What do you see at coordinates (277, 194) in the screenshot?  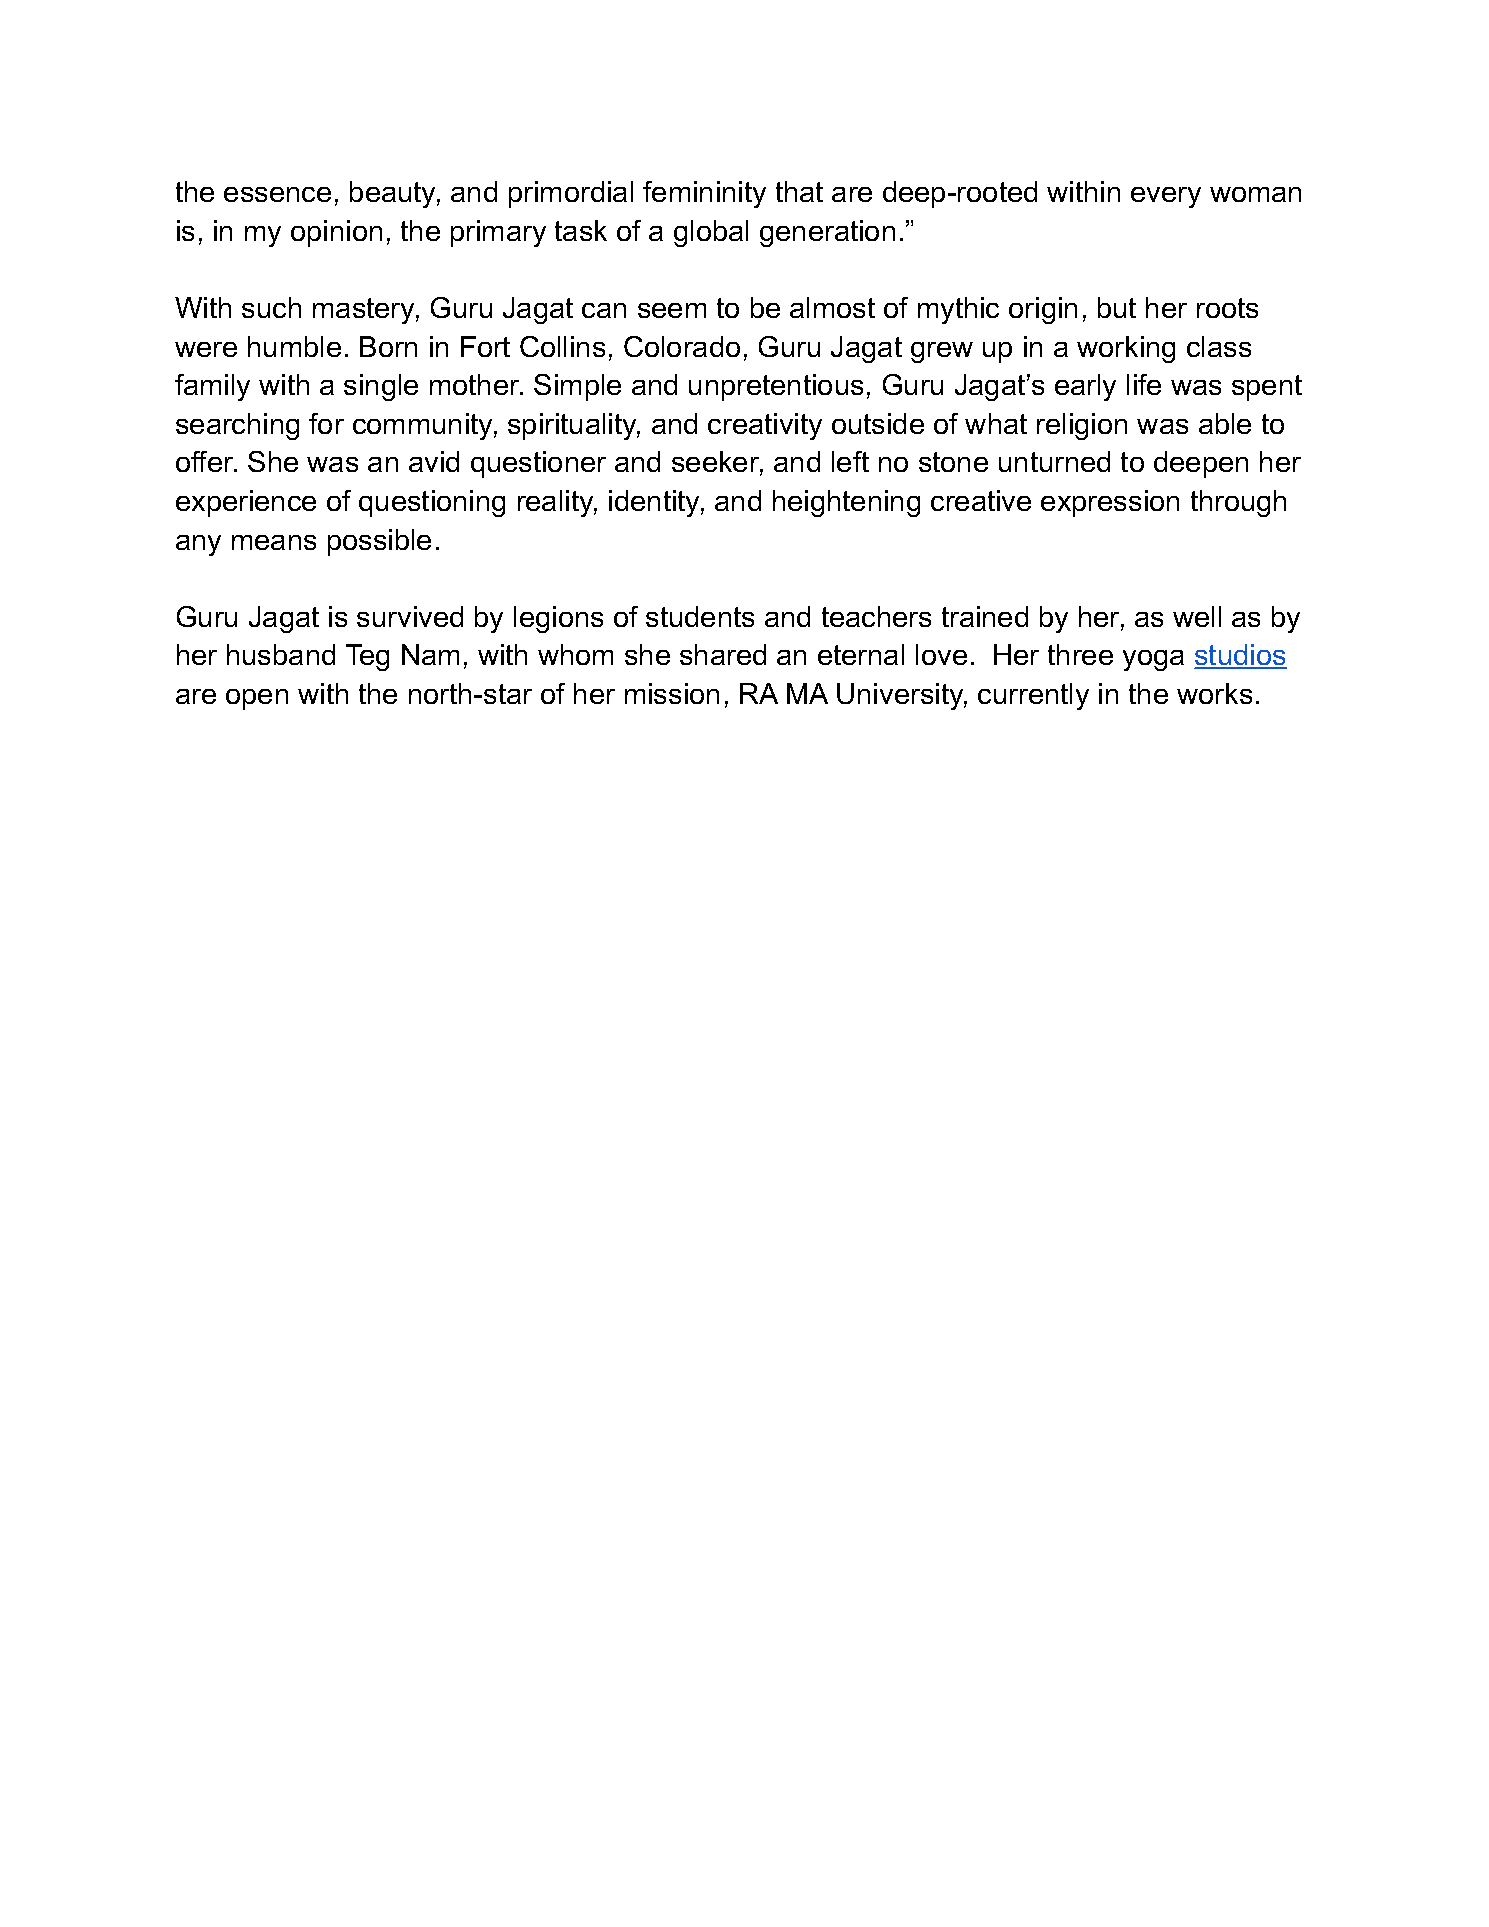 I see `essence` at bounding box center [277, 194].
